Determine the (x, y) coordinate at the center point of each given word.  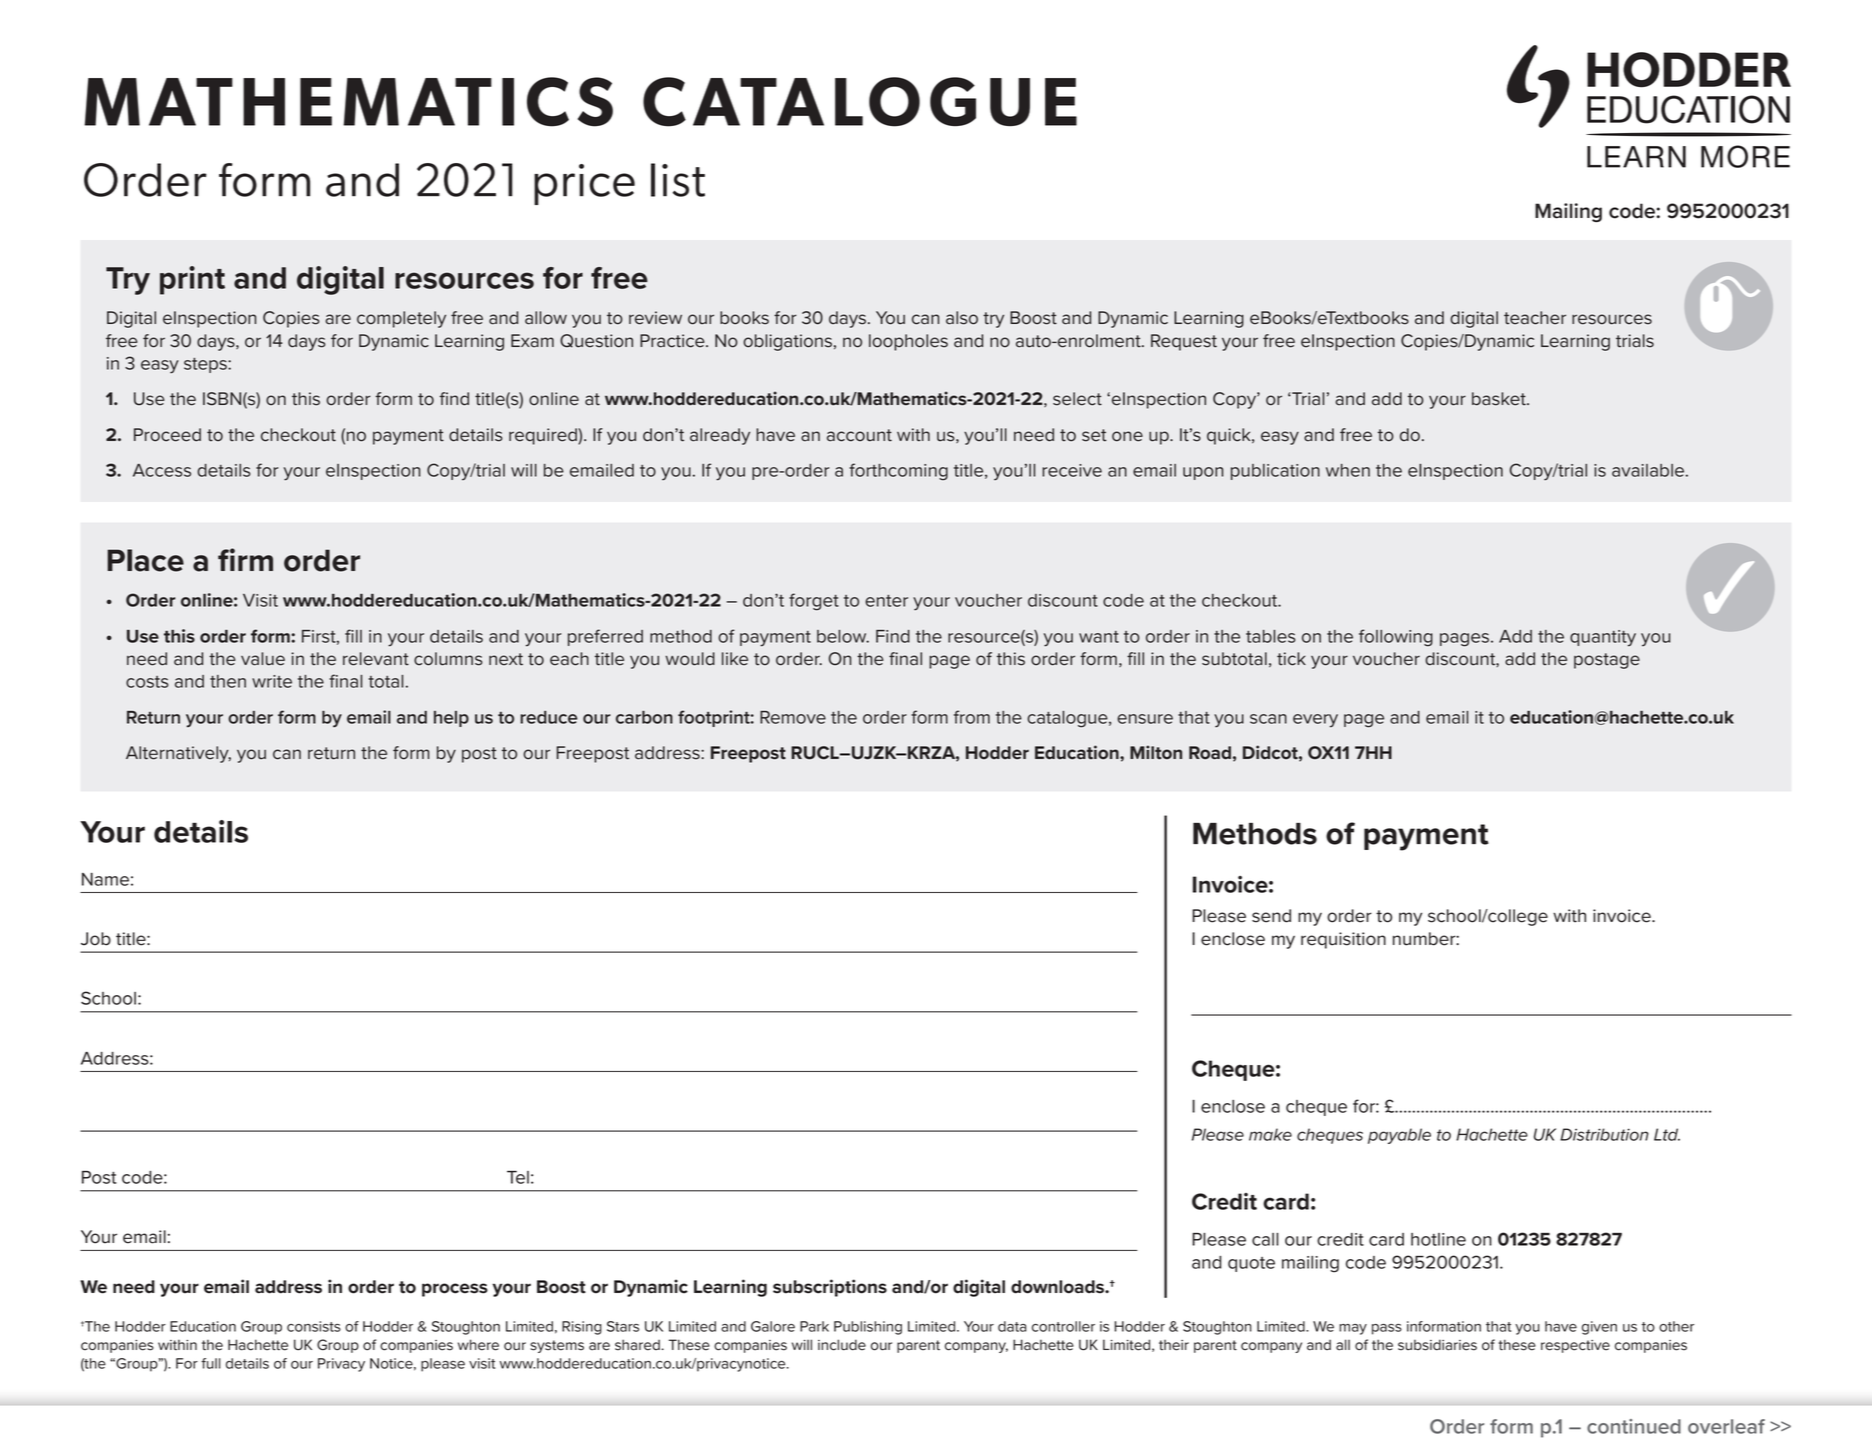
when (1348, 470)
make (1270, 1134)
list (678, 180)
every (1315, 721)
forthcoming (898, 472)
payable (1399, 1136)
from (972, 717)
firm (245, 559)
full (211, 1363)
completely (401, 319)
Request (1184, 342)
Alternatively (178, 754)
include (842, 1345)
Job (96, 939)
